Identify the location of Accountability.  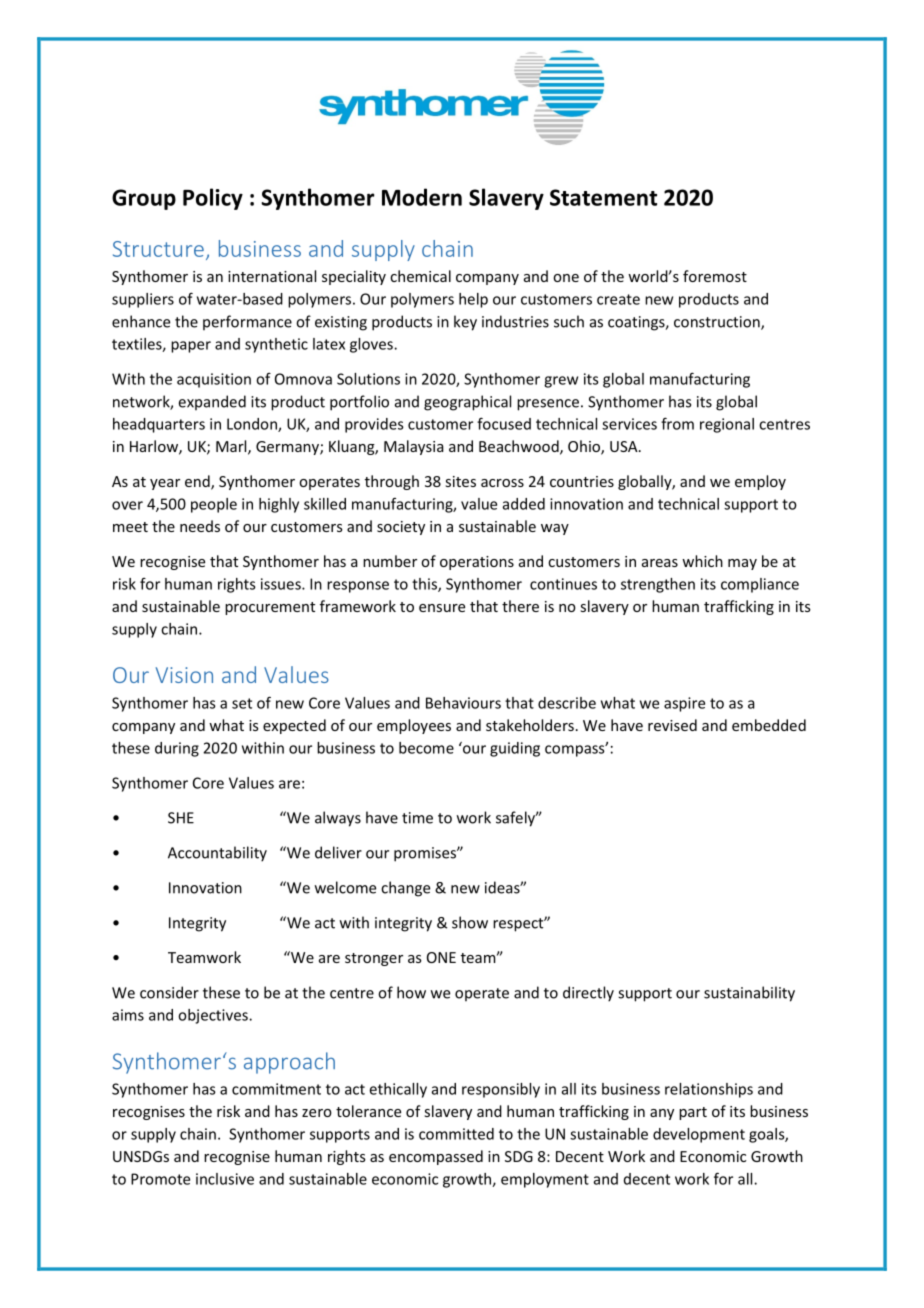
(217, 854).
